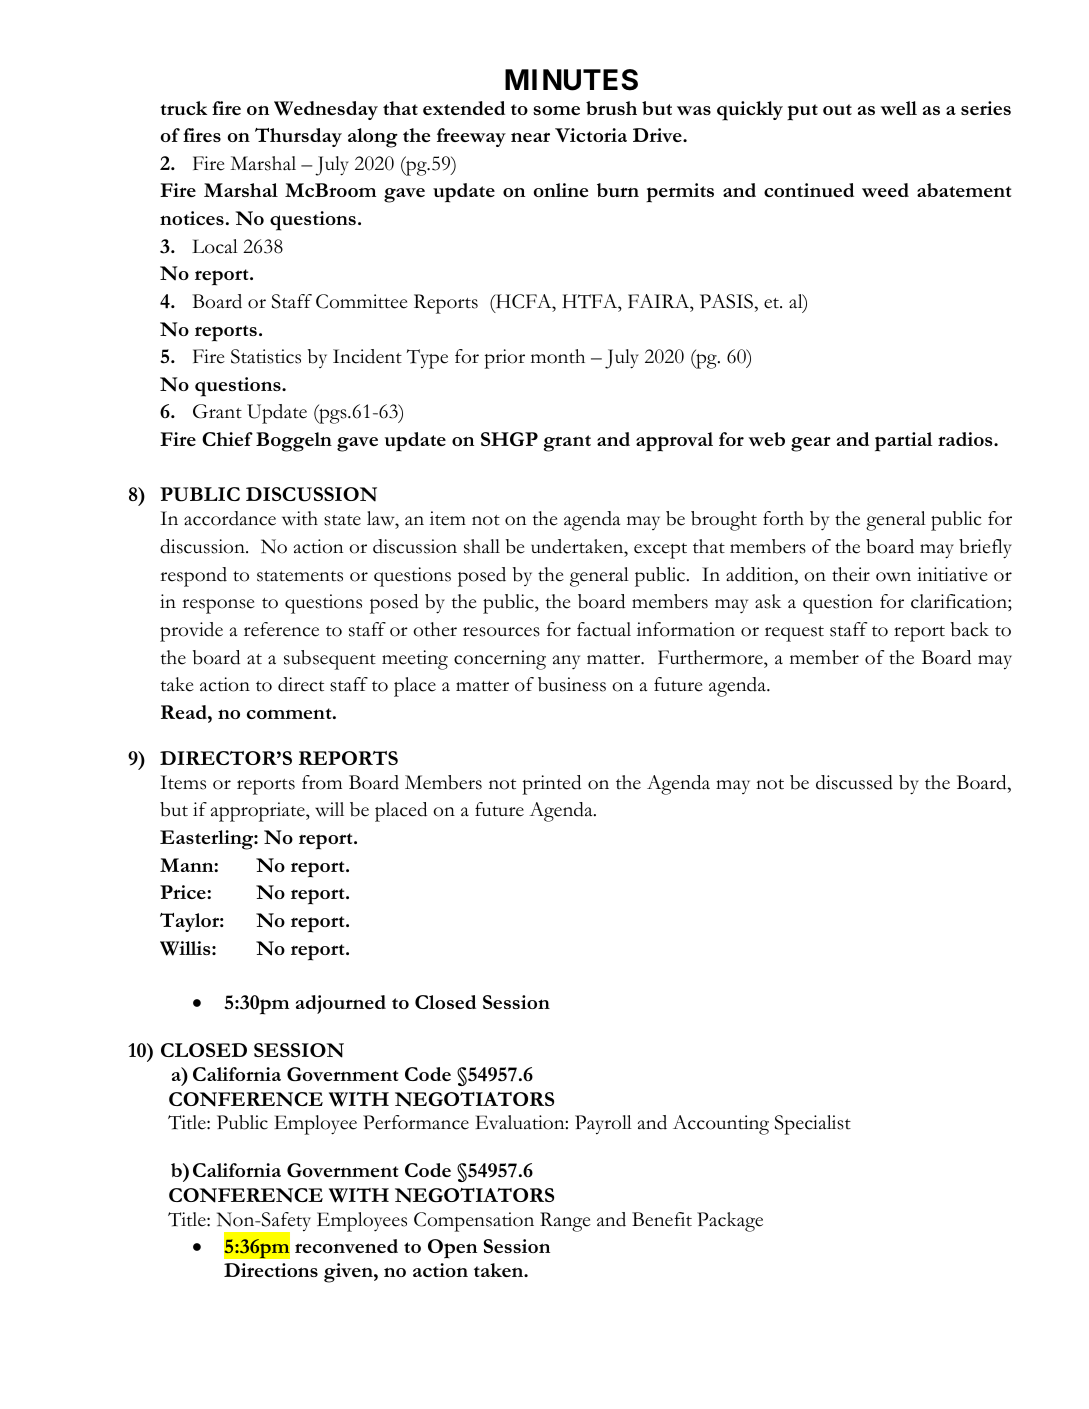 This page has width=1089, height=1409. Describe the element at coordinates (591, 135) in the page. I see `Victoria` at that location.
